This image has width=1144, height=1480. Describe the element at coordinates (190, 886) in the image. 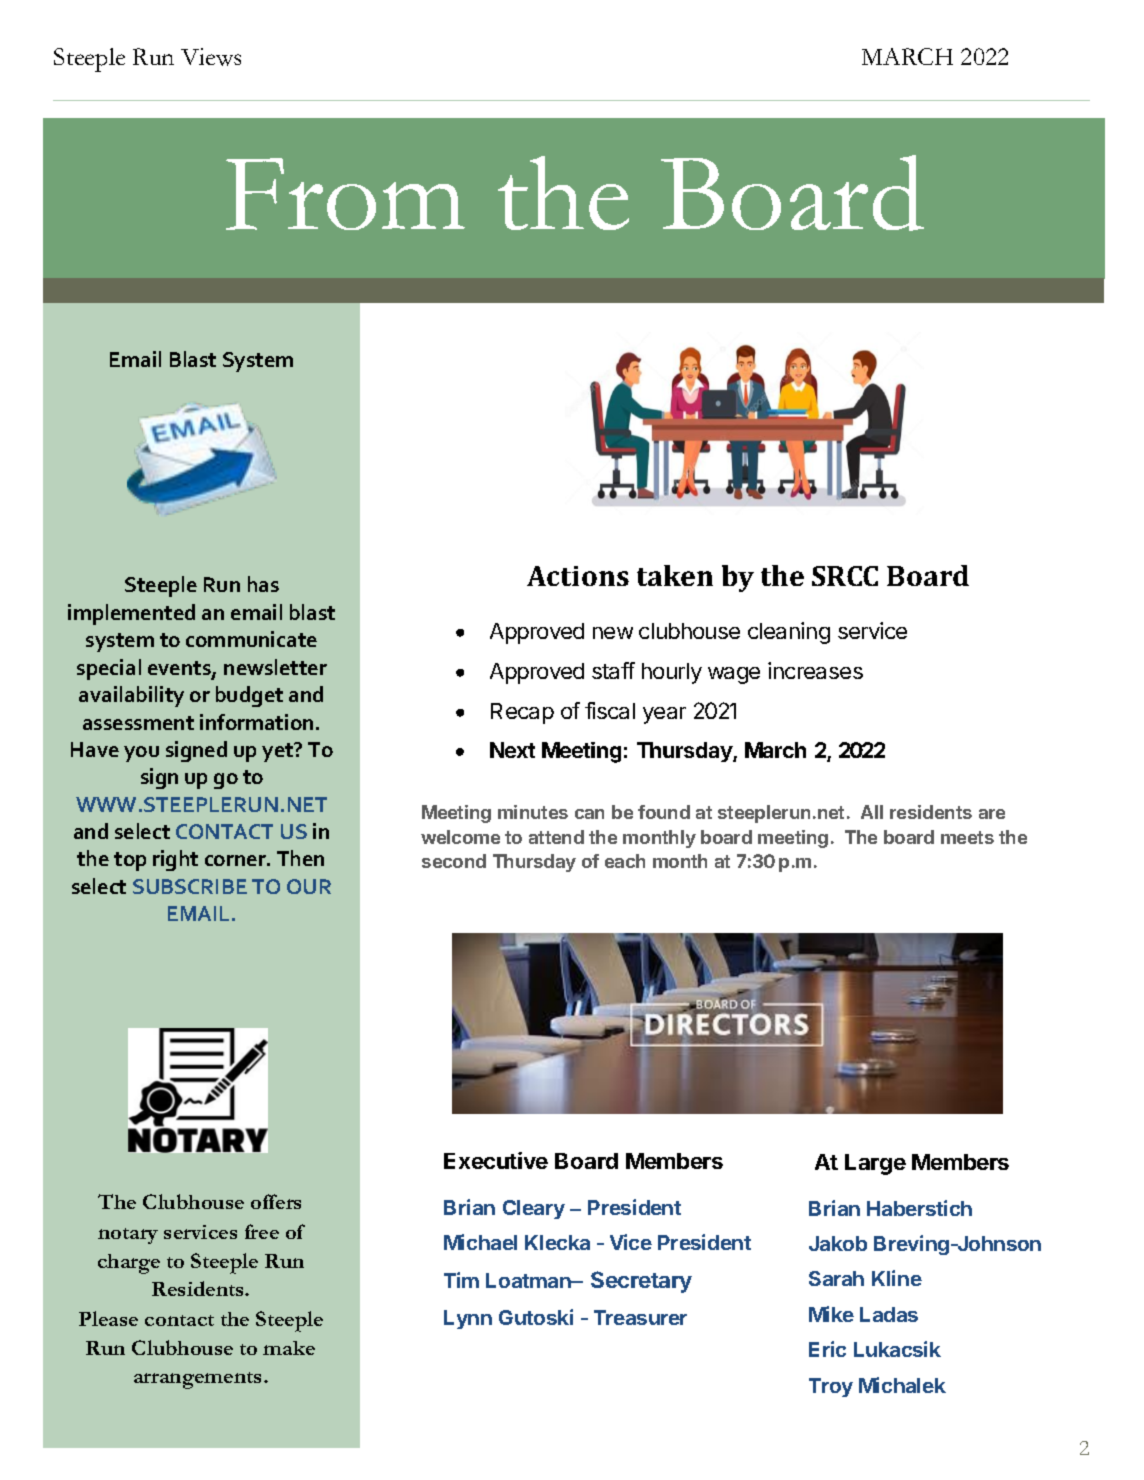

I see `SUBSCRIBE` at that location.
